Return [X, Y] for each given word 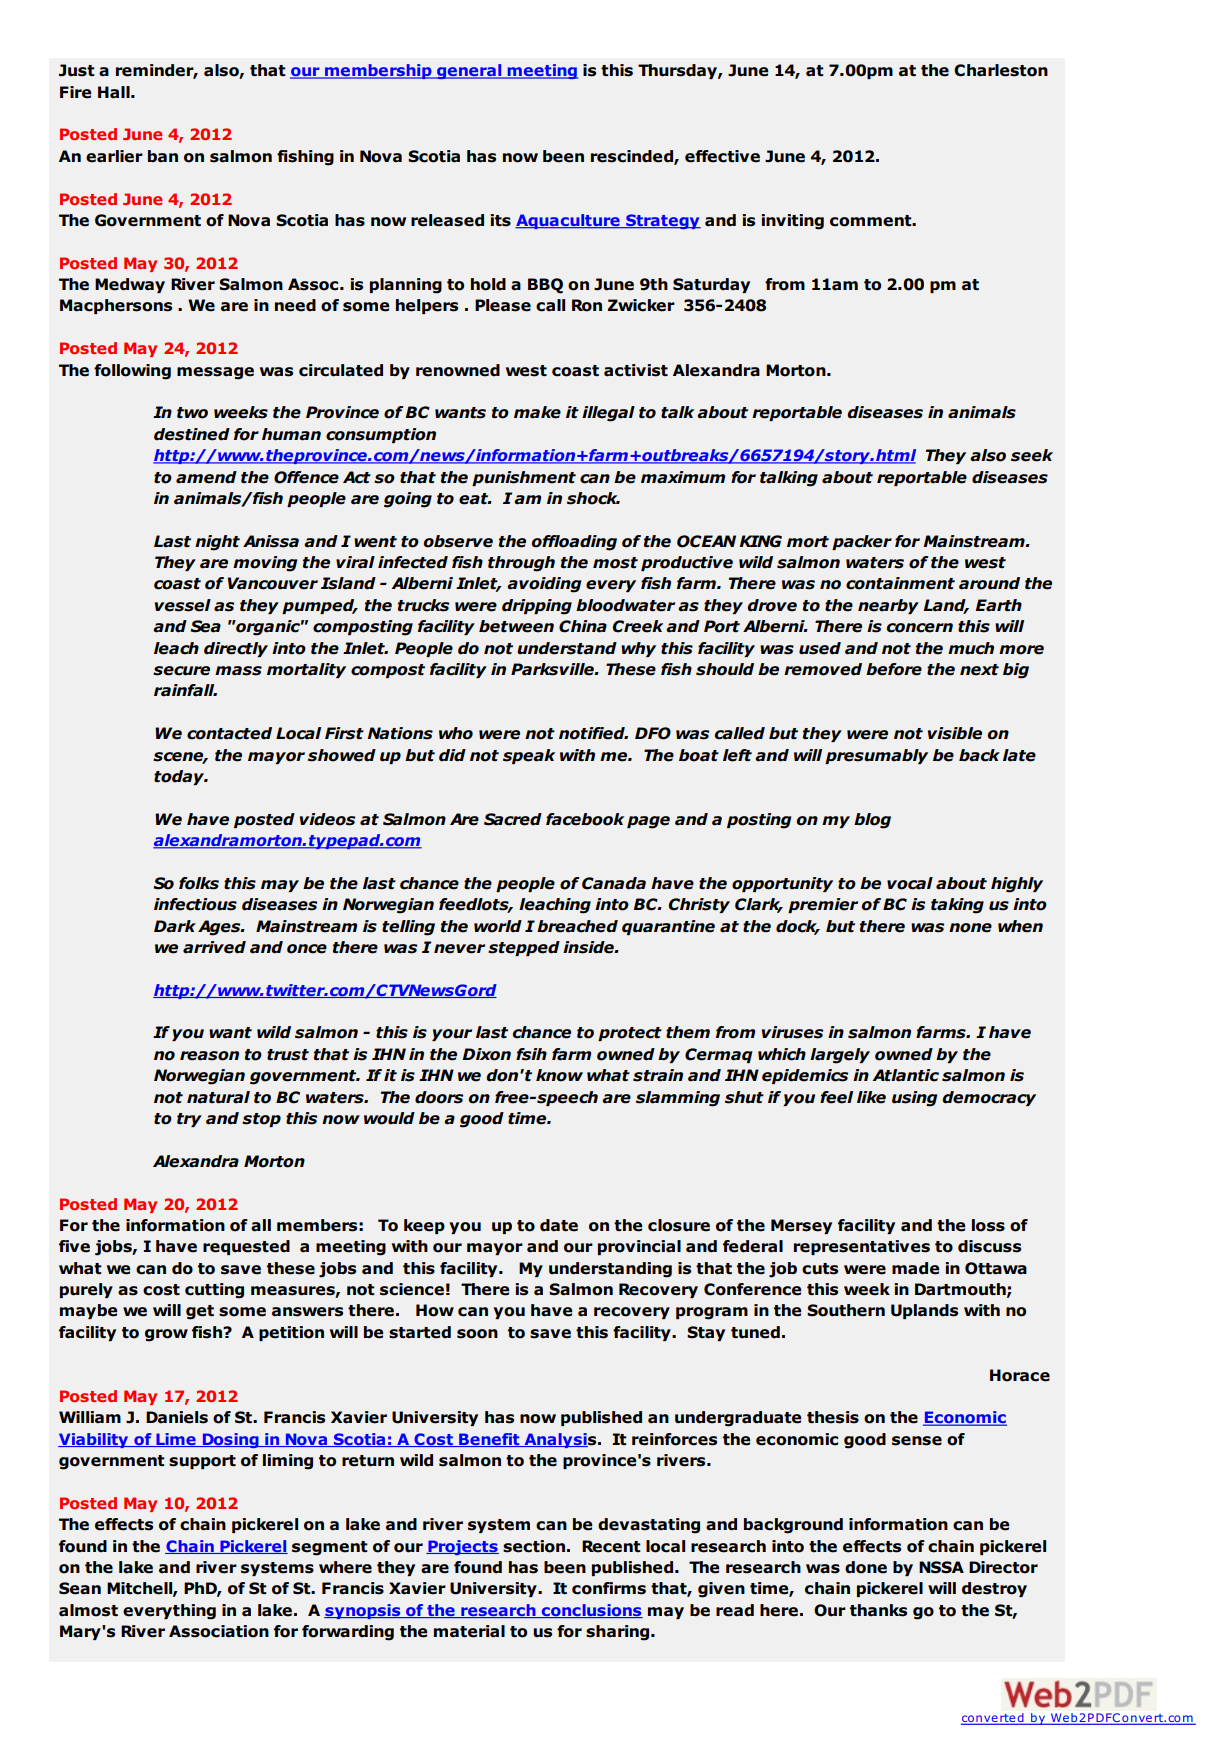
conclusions [591, 1611]
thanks [878, 1610]
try [189, 1120]
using [914, 1099]
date [559, 1225]
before [894, 669]
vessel [183, 605]
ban [163, 156]
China [583, 626]
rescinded [633, 157]
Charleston [1001, 70]
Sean [80, 1588]
